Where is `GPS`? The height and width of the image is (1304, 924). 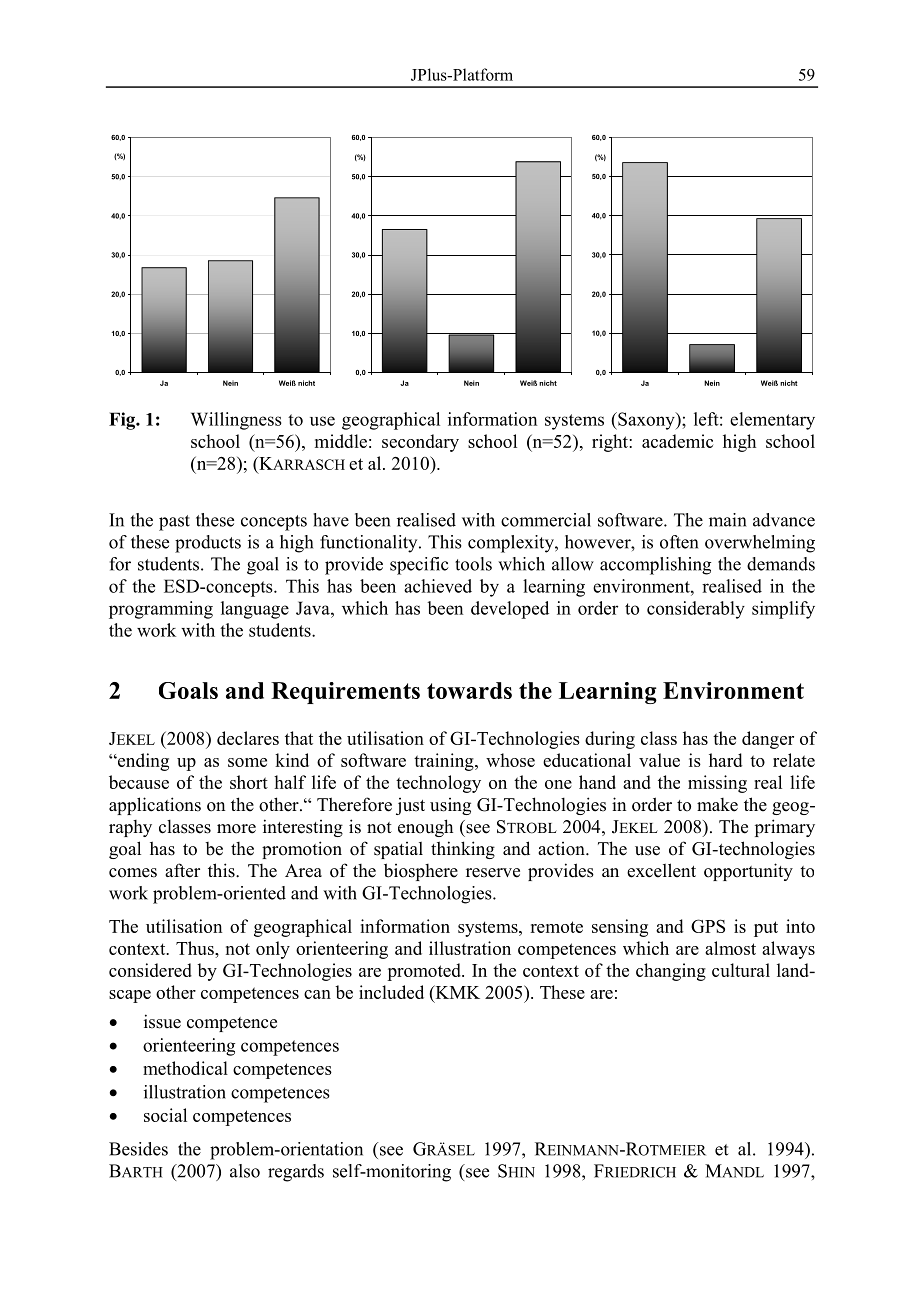 GPS is located at coordinates (708, 926).
